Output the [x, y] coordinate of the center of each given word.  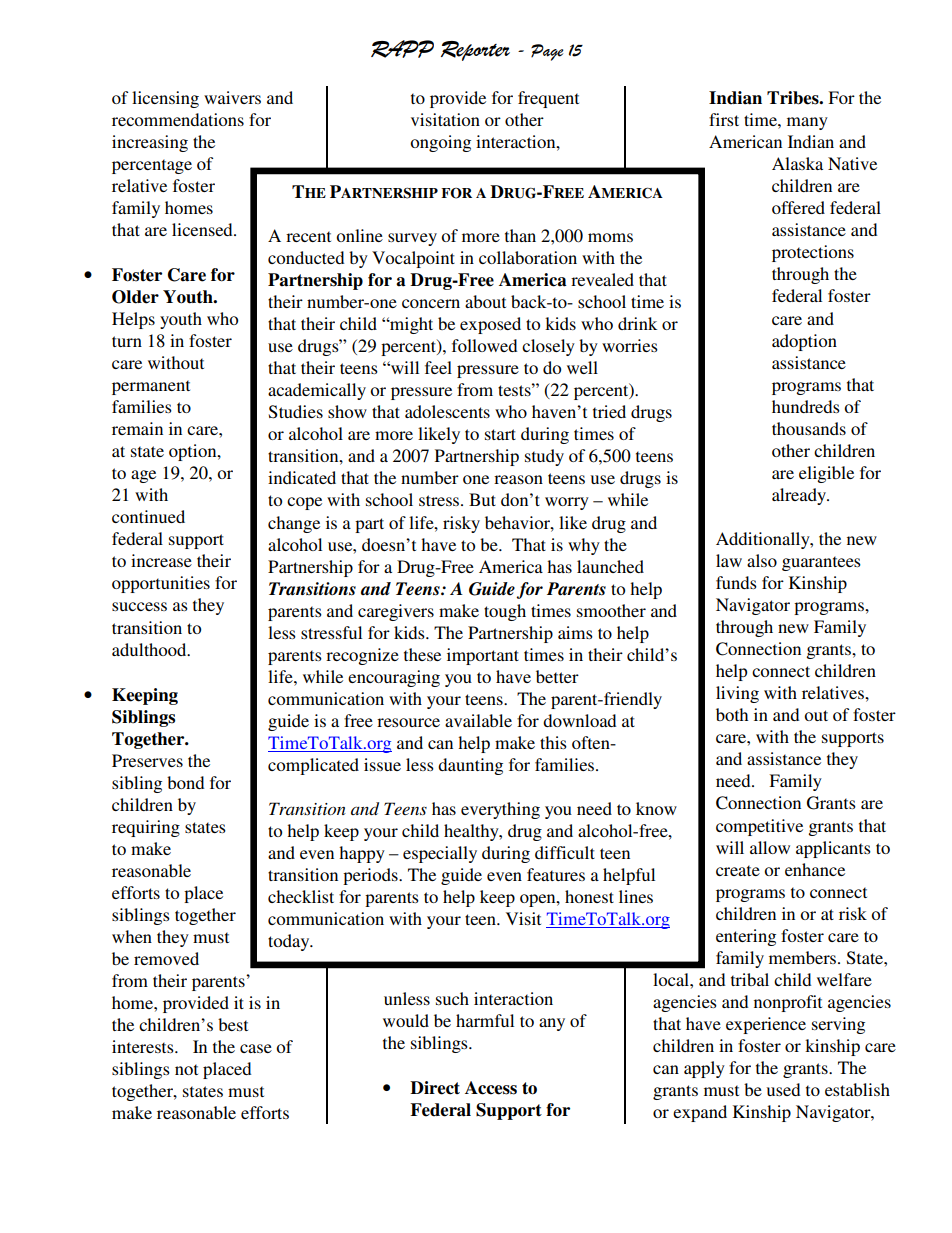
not [186, 1069]
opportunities [161, 584]
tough [505, 612]
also [762, 560]
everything [500, 810]
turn [127, 341]
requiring [146, 828]
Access [491, 1088]
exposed [490, 325]
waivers [232, 97]
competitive [759, 827]
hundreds [806, 406]
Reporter [475, 51]
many [807, 123]
